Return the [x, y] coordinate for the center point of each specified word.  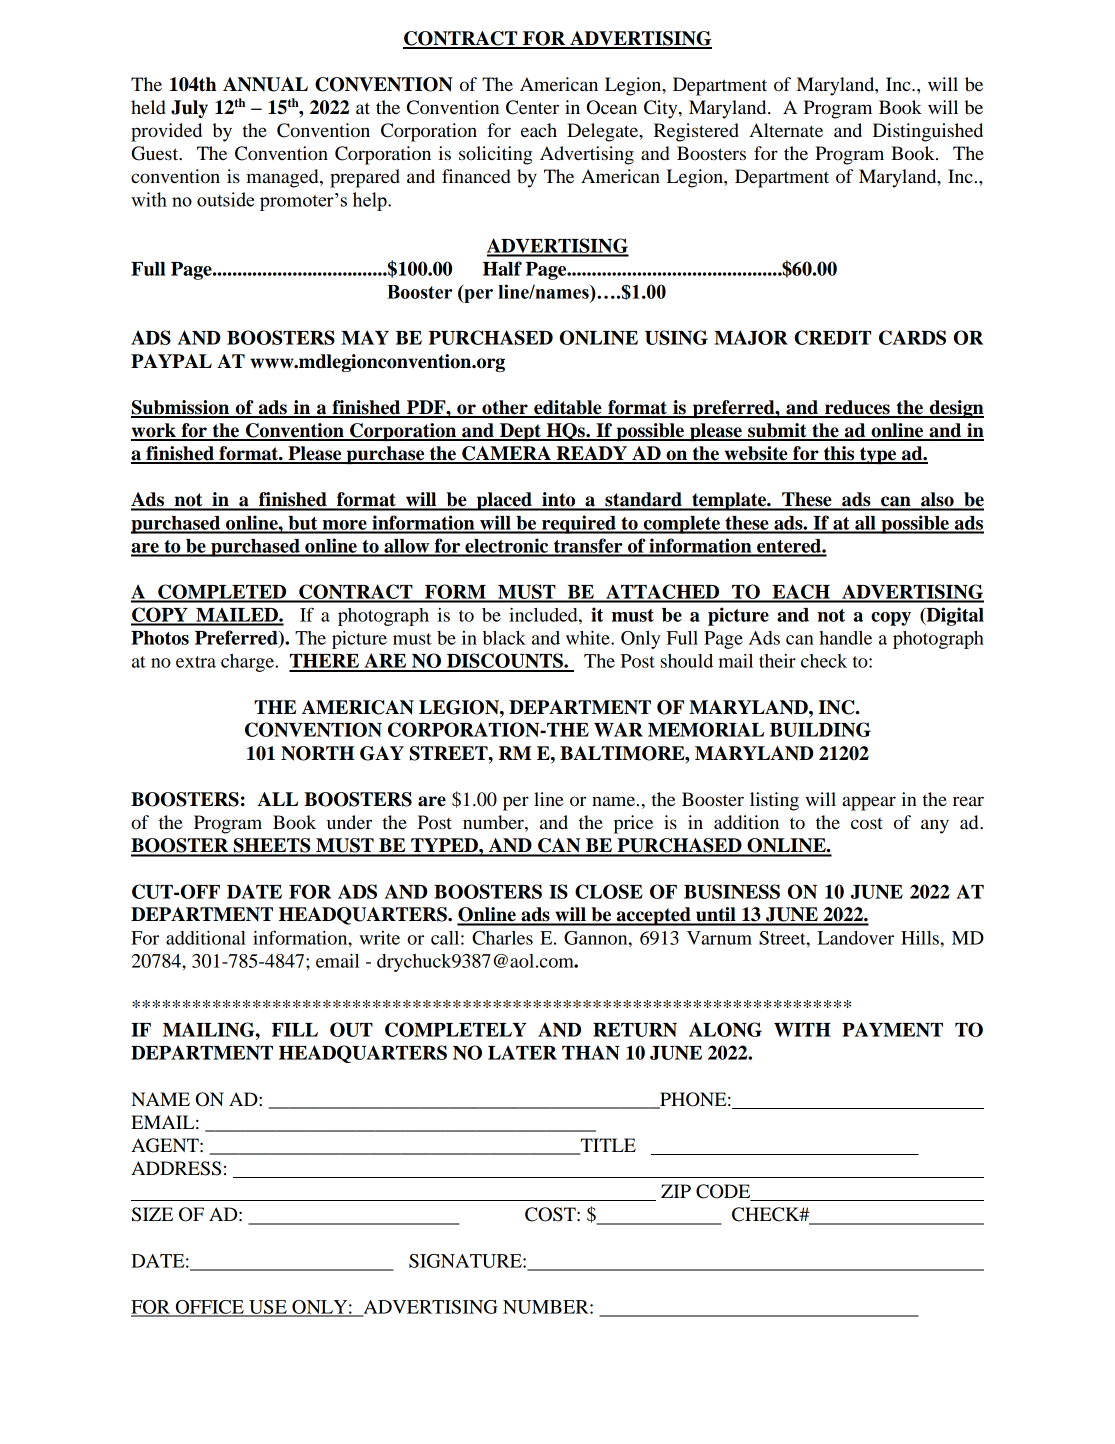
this [839, 454]
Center [532, 107]
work [154, 431]
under [349, 822]
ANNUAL [265, 84]
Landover [855, 938]
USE [268, 1308]
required [579, 524]
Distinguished [928, 132]
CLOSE [609, 891]
